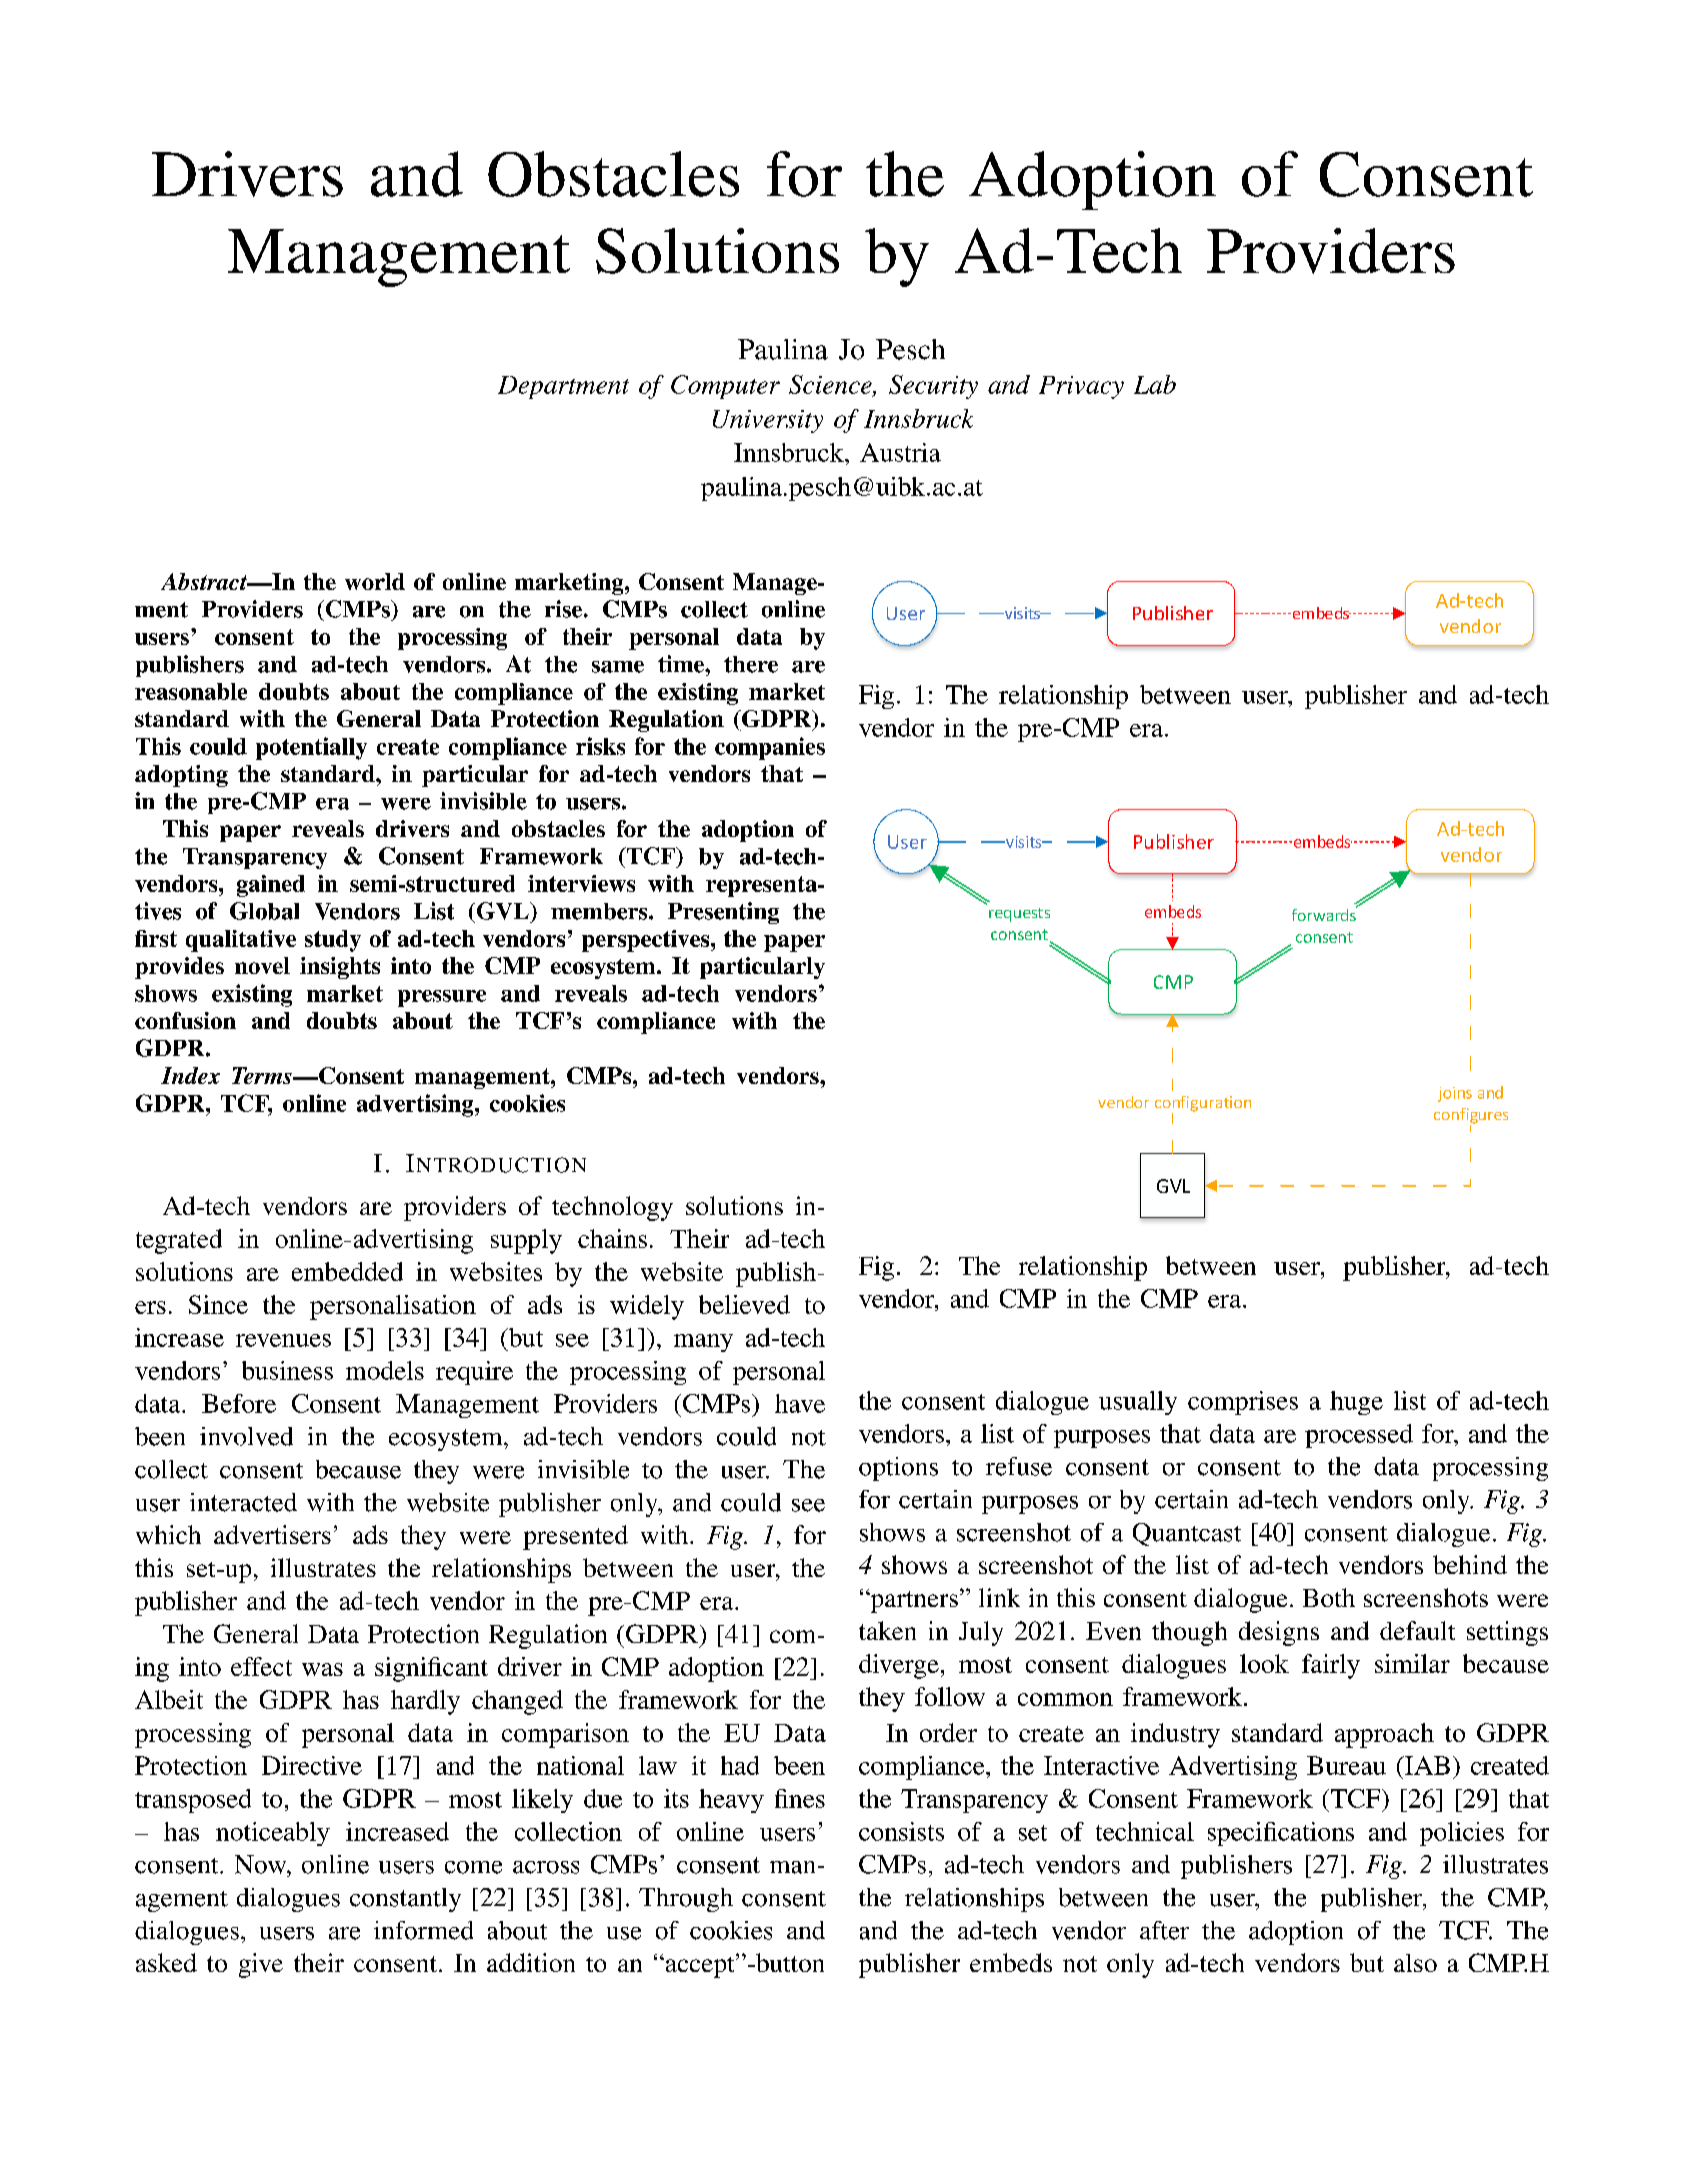 This document has width=1684, height=2180. What do you see at coordinates (768, 421) in the document?
I see `University` at bounding box center [768, 421].
